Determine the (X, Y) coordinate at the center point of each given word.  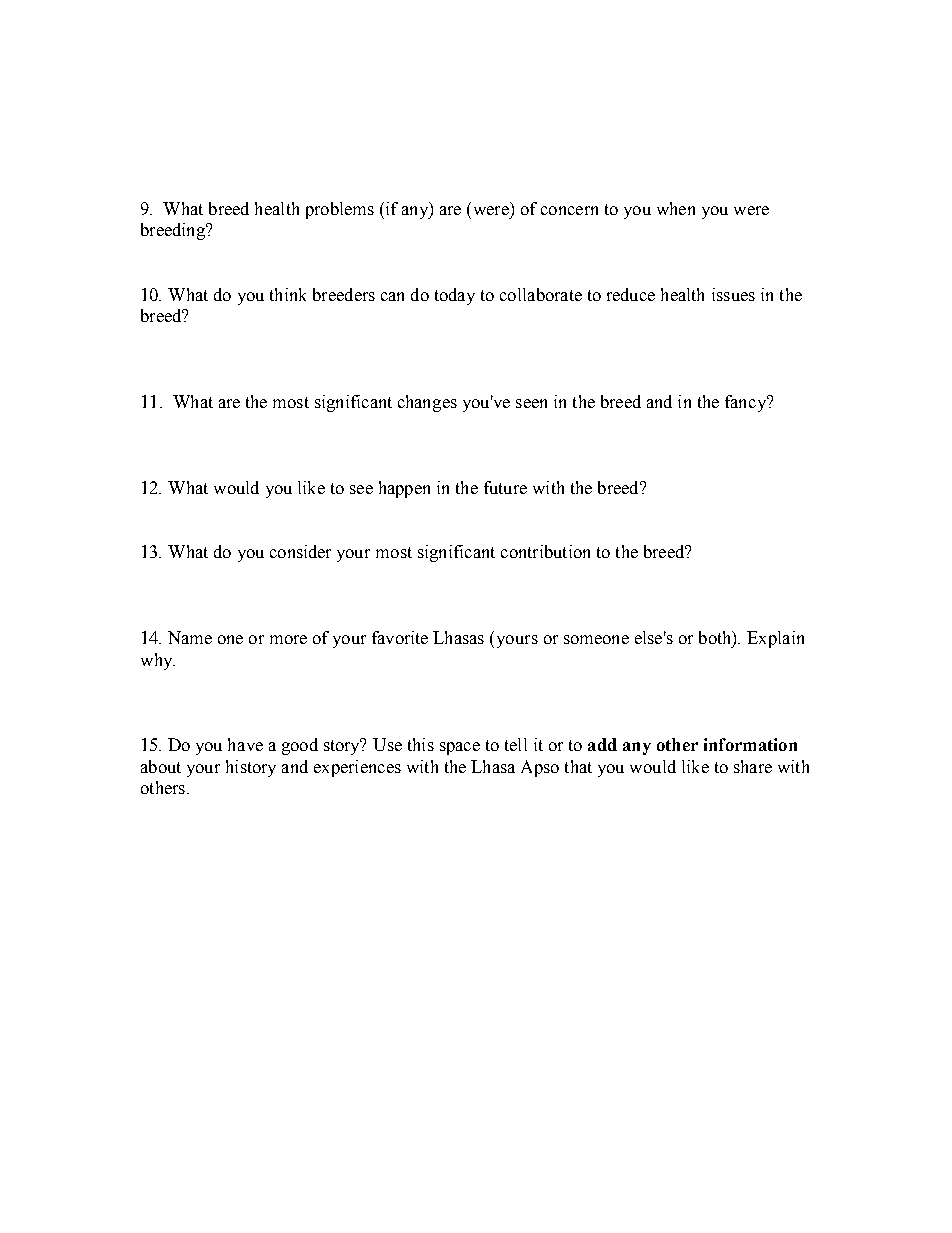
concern (569, 210)
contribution (545, 551)
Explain (775, 639)
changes (427, 403)
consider (300, 551)
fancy (746, 403)
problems (340, 210)
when (676, 208)
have (245, 744)
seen (531, 403)
